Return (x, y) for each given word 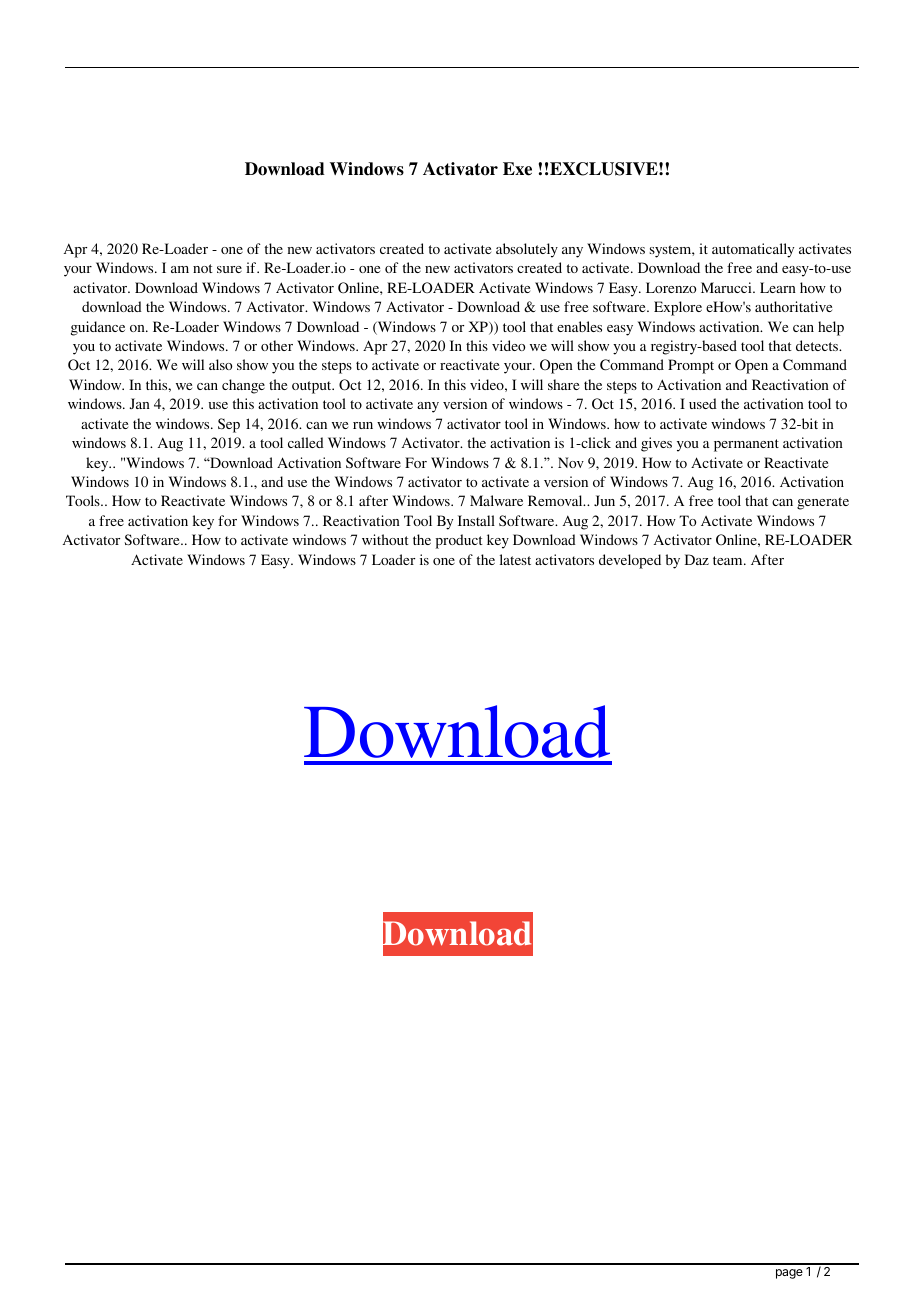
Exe (517, 169)
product (459, 541)
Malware (496, 500)
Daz (697, 559)
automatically (753, 250)
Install (476, 520)
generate (823, 503)
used (703, 403)
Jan (139, 403)
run (363, 425)
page (789, 1274)
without (385, 539)
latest (515, 559)
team (729, 560)
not (203, 268)
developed (630, 561)
